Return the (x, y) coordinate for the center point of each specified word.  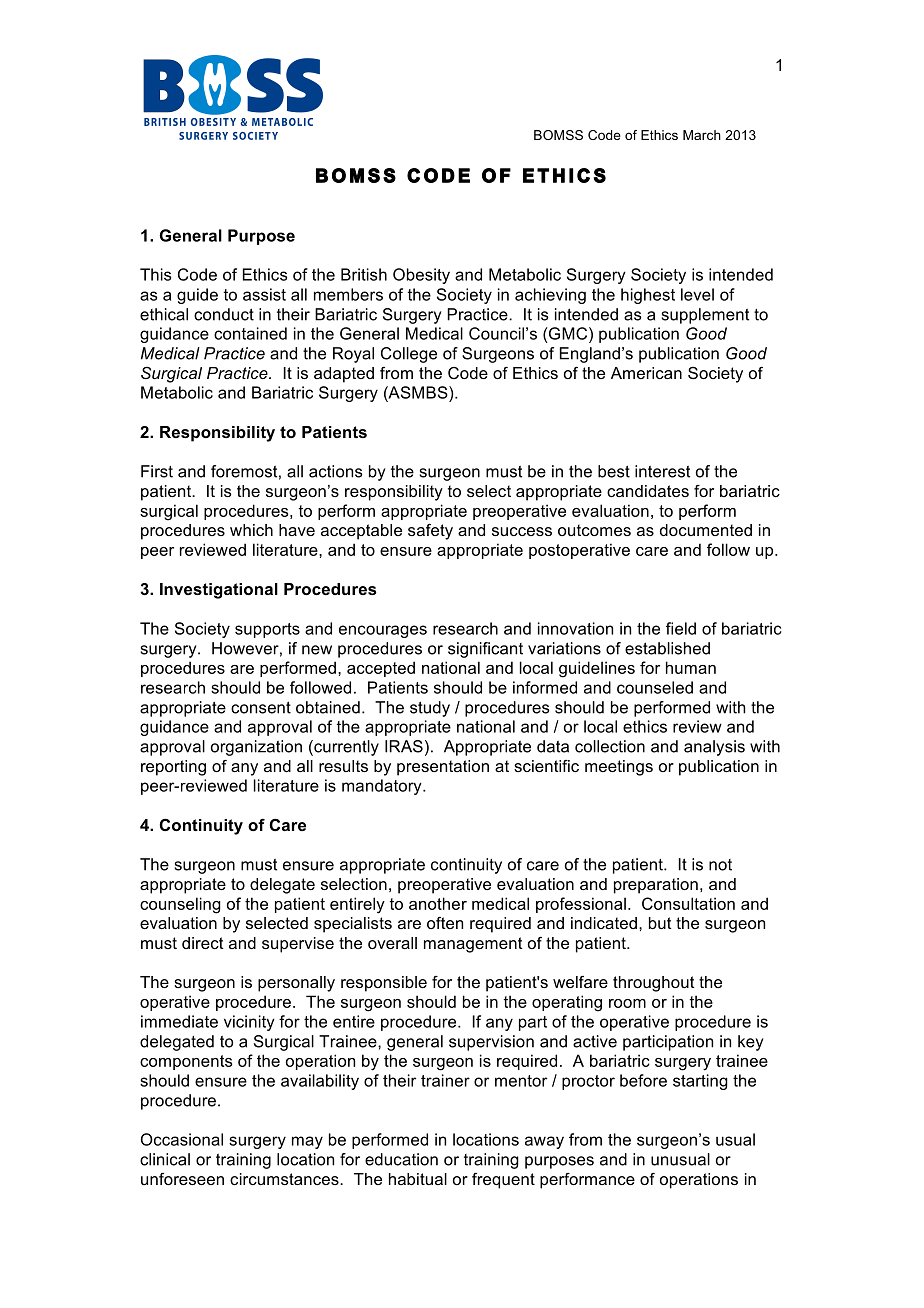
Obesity (421, 276)
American (646, 373)
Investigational (219, 591)
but (660, 923)
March (702, 135)
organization (256, 748)
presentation (443, 768)
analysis (714, 748)
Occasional (182, 1139)
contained (250, 333)
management (473, 945)
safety (430, 532)
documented (706, 530)
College (409, 355)
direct (203, 943)
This (155, 274)
